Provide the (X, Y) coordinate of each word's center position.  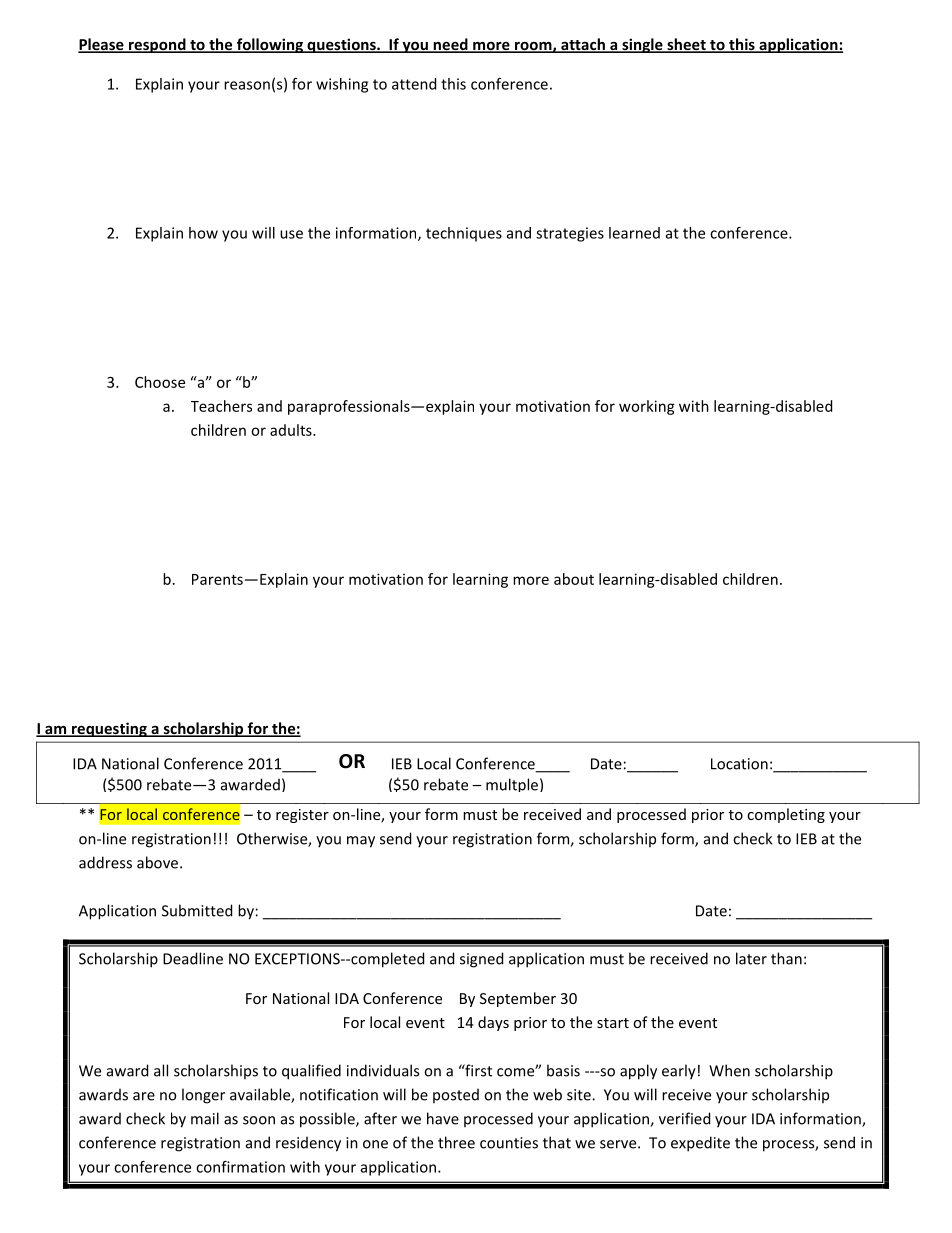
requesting (109, 729)
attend (414, 84)
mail (205, 1118)
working (647, 407)
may (361, 842)
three (456, 1142)
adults (292, 430)
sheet (686, 45)
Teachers (221, 406)
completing (786, 815)
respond (157, 45)
